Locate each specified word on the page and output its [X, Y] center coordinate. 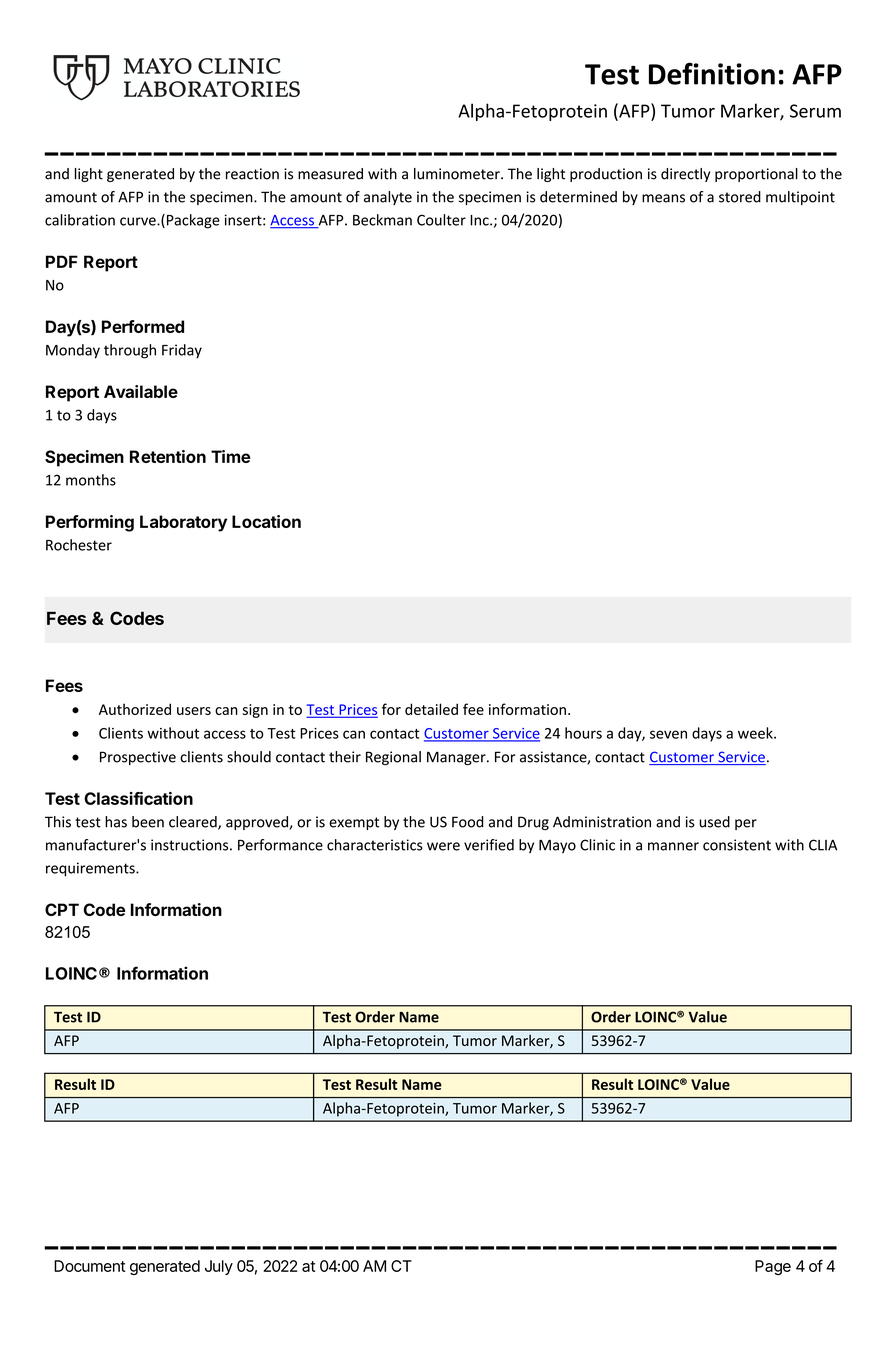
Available [141, 391]
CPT [62, 909]
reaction [252, 174]
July [219, 1267]
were [443, 846]
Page [773, 1267]
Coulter [441, 220]
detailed [431, 709]
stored [740, 197]
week [756, 733]
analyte [388, 198]
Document [89, 1266]
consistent [737, 845]
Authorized [135, 709]
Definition [712, 73]
